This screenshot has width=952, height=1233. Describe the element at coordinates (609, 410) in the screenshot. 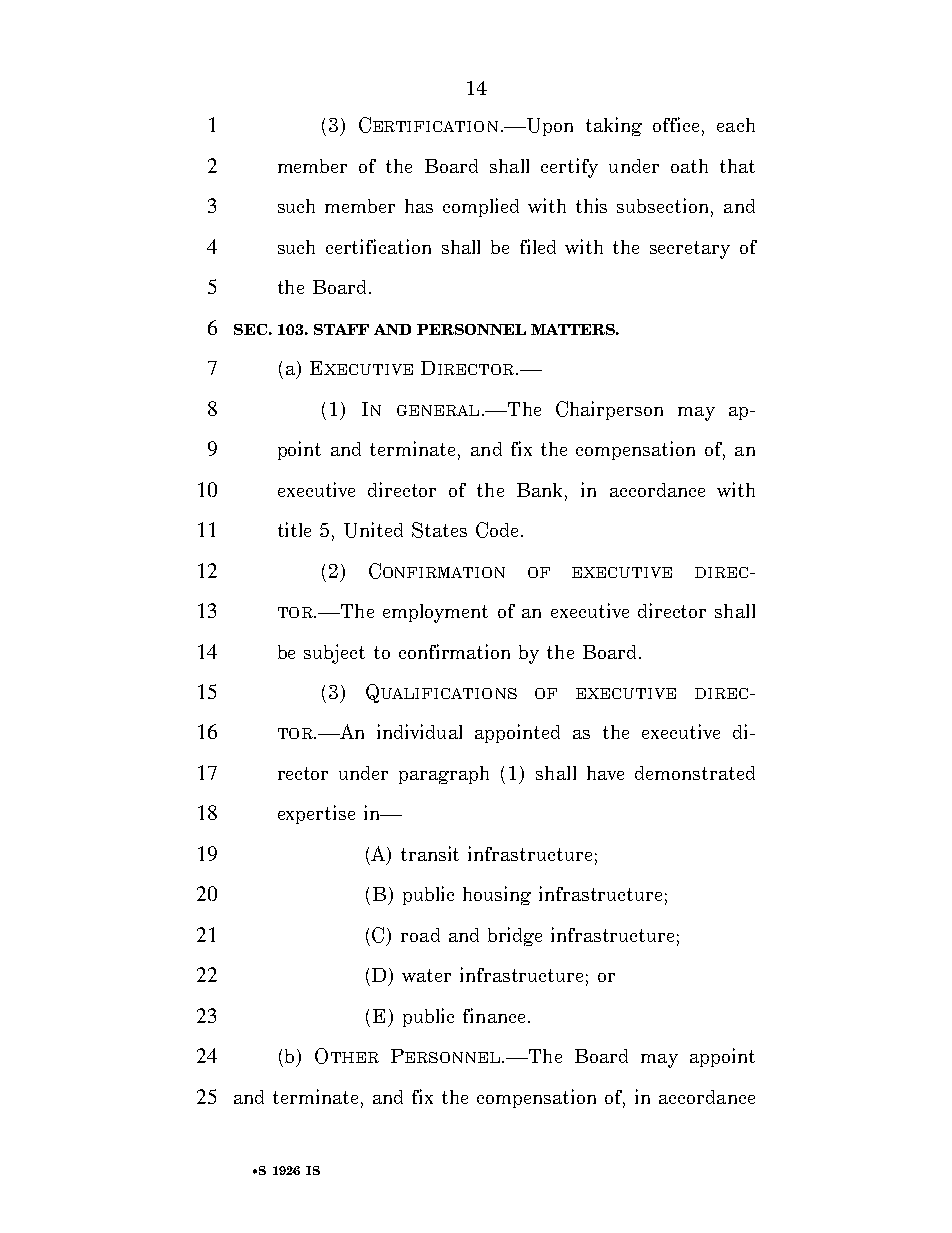

I see `Chairperson` at that location.
